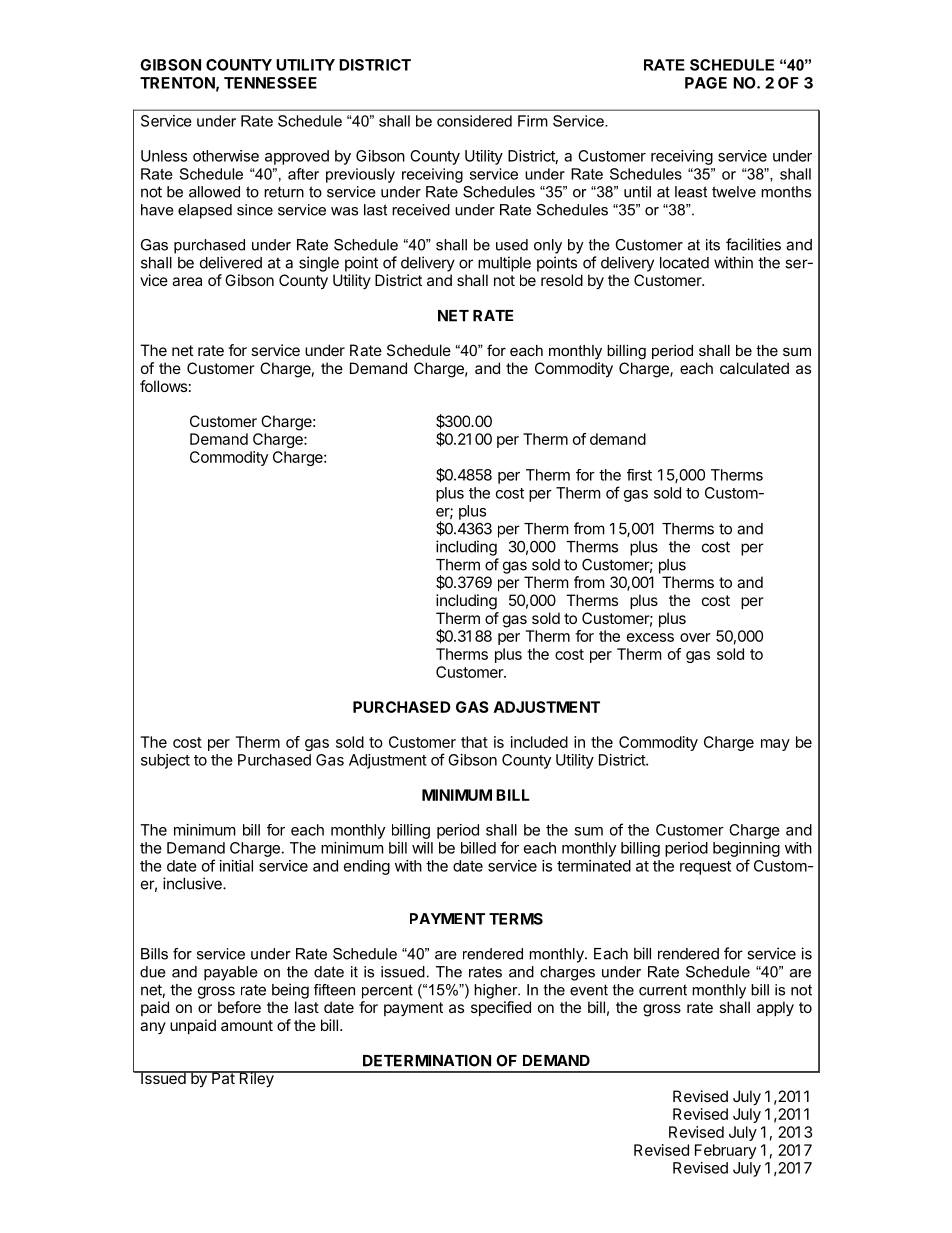 This screenshot has width=952, height=1233. What do you see at coordinates (236, 866) in the screenshot?
I see `initial` at bounding box center [236, 866].
